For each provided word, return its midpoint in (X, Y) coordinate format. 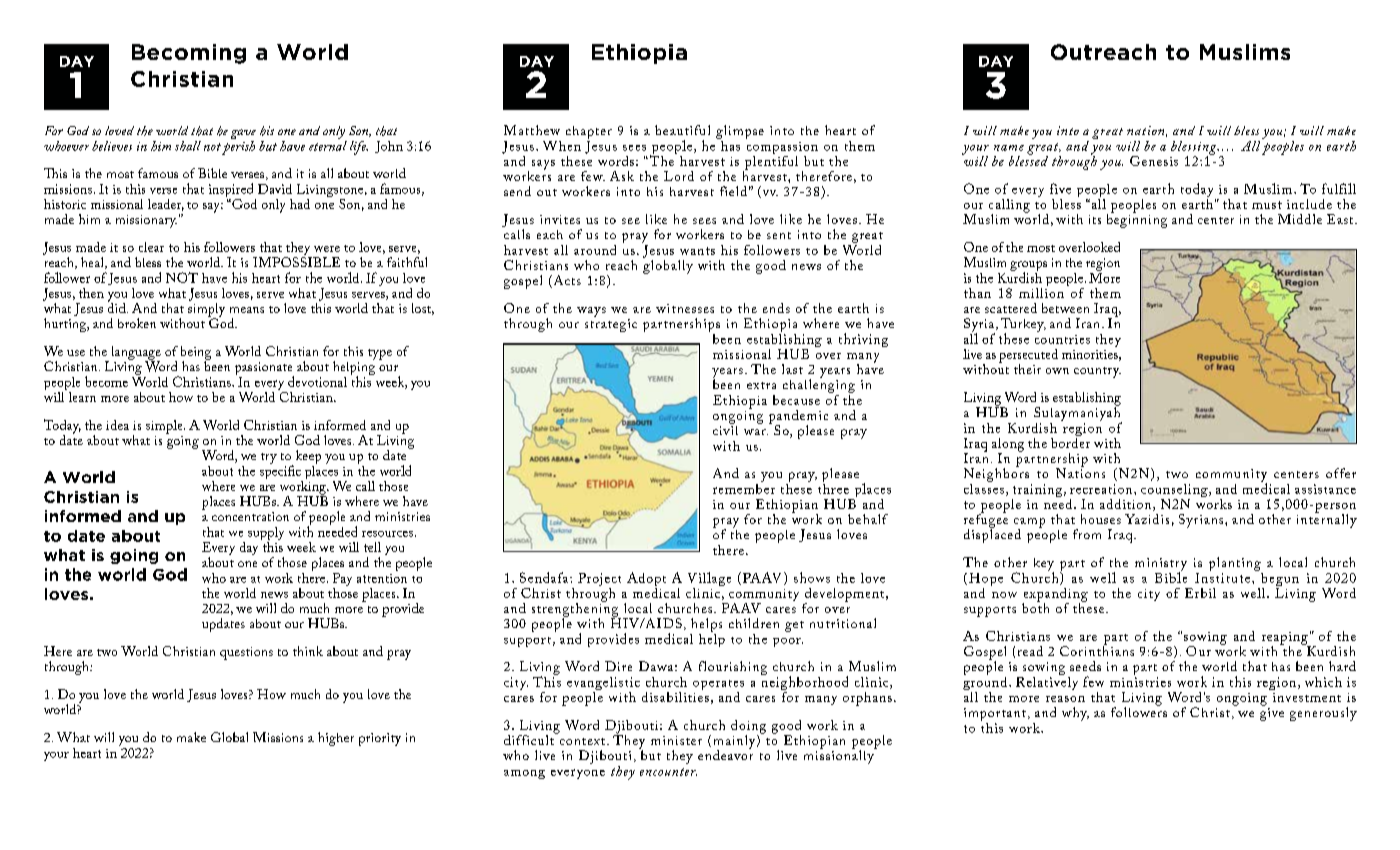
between (1065, 308)
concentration (250, 516)
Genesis (1154, 161)
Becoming (189, 54)
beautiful (682, 130)
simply (206, 309)
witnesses (685, 308)
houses (1101, 519)
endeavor (725, 754)
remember (744, 487)
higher (336, 739)
